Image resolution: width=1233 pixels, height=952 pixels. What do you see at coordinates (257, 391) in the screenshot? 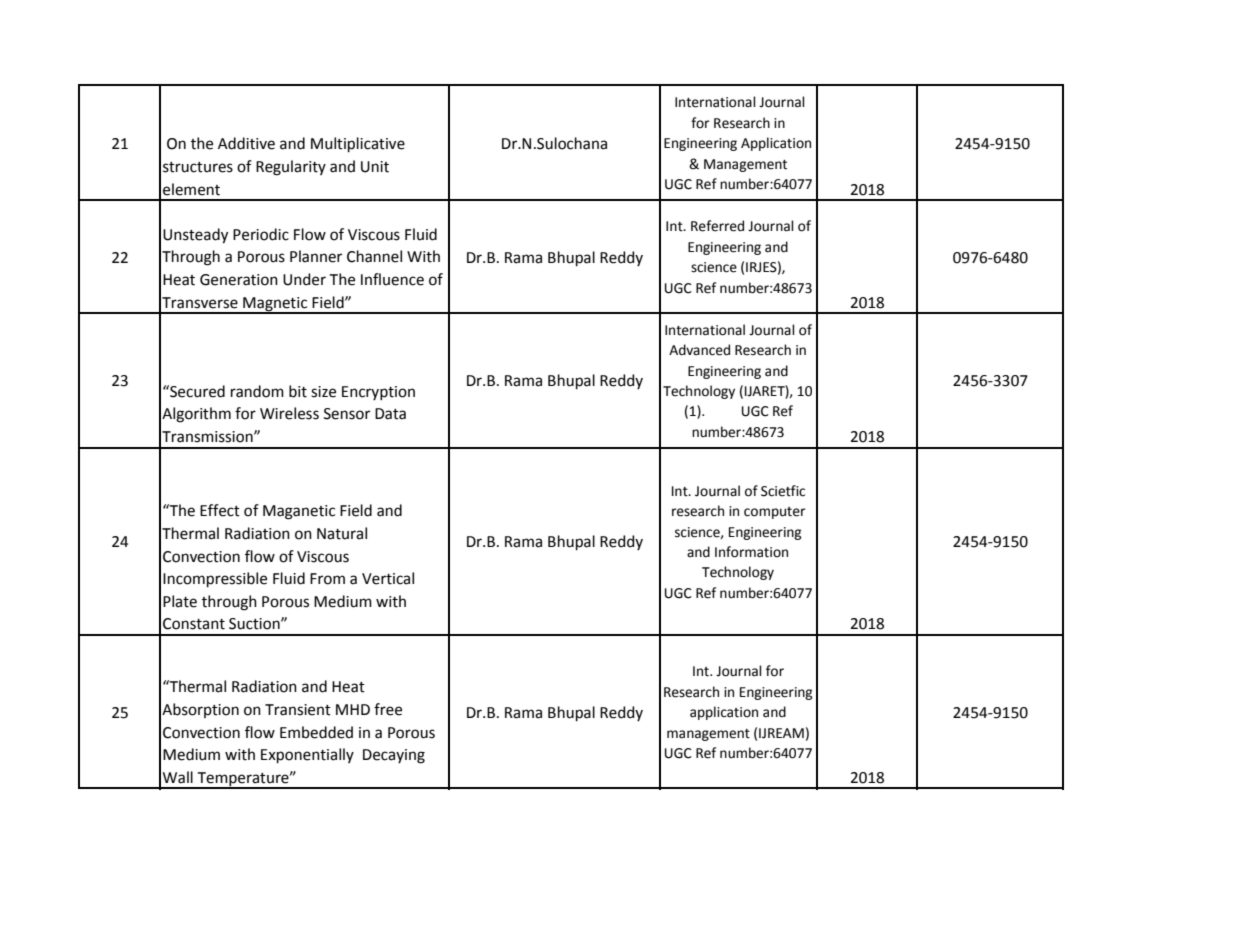
I see `random` at bounding box center [257, 391].
